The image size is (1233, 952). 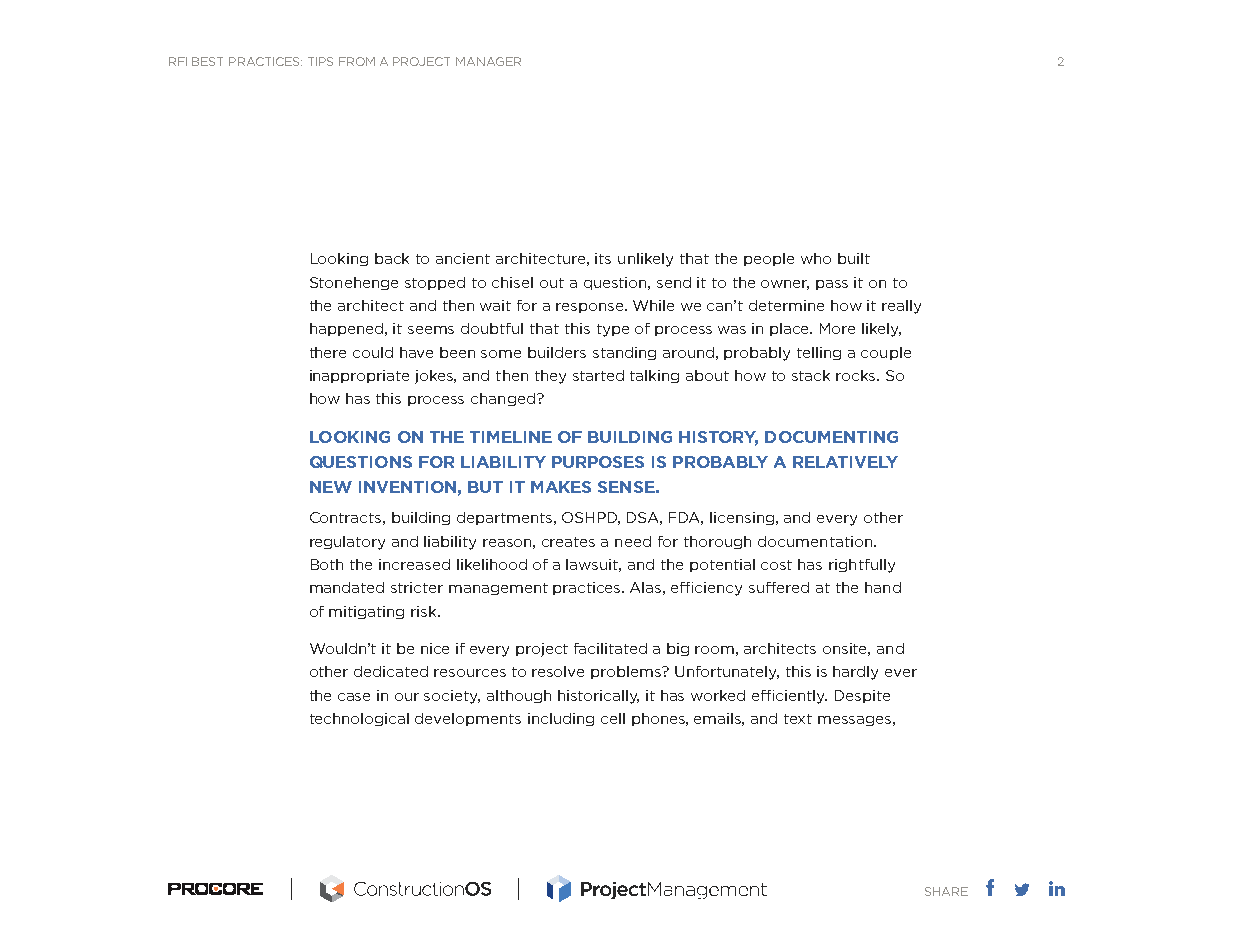 I want to click on technological, so click(x=359, y=719).
